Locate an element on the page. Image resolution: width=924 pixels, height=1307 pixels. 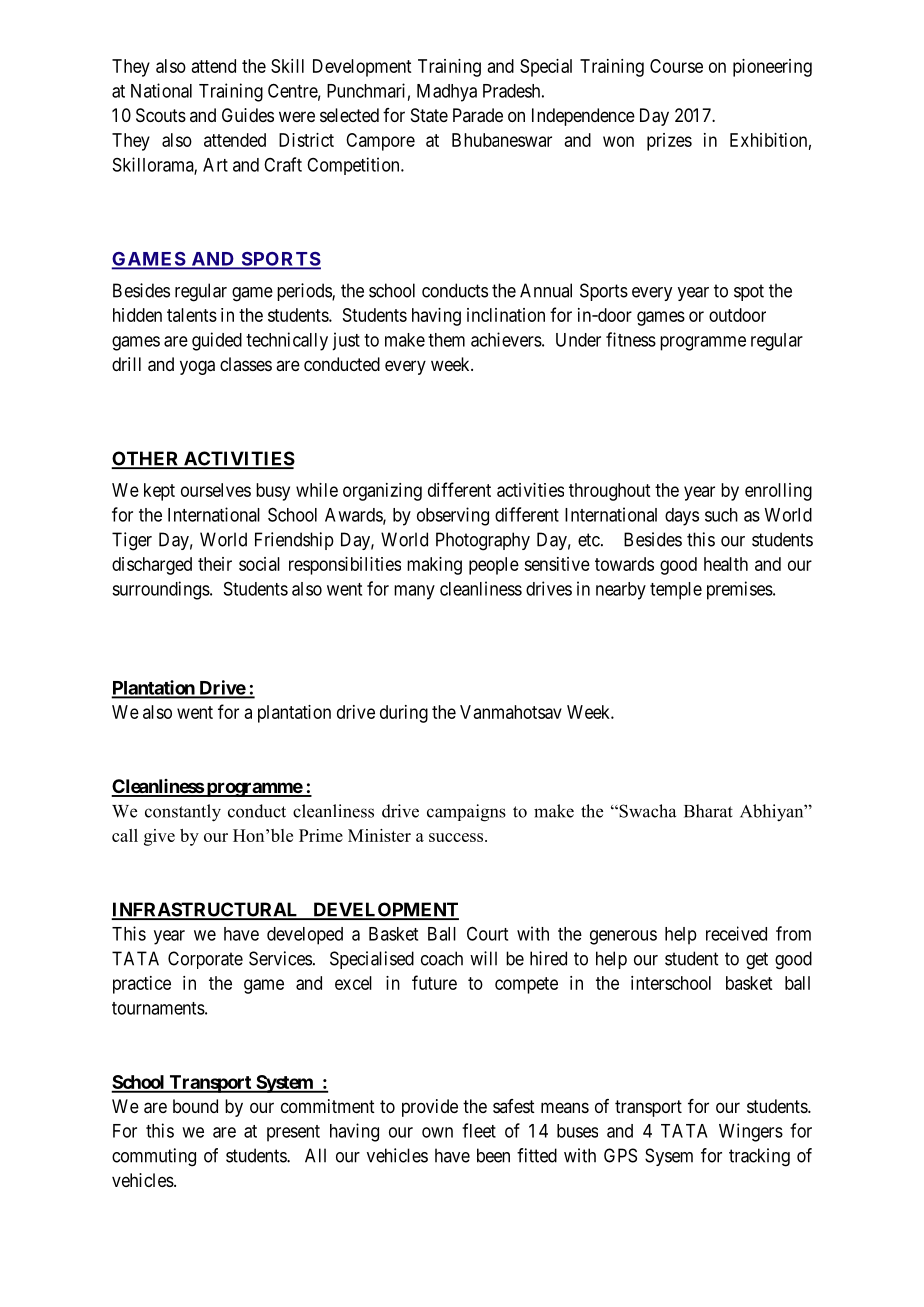
Bharat is located at coordinates (708, 811).
